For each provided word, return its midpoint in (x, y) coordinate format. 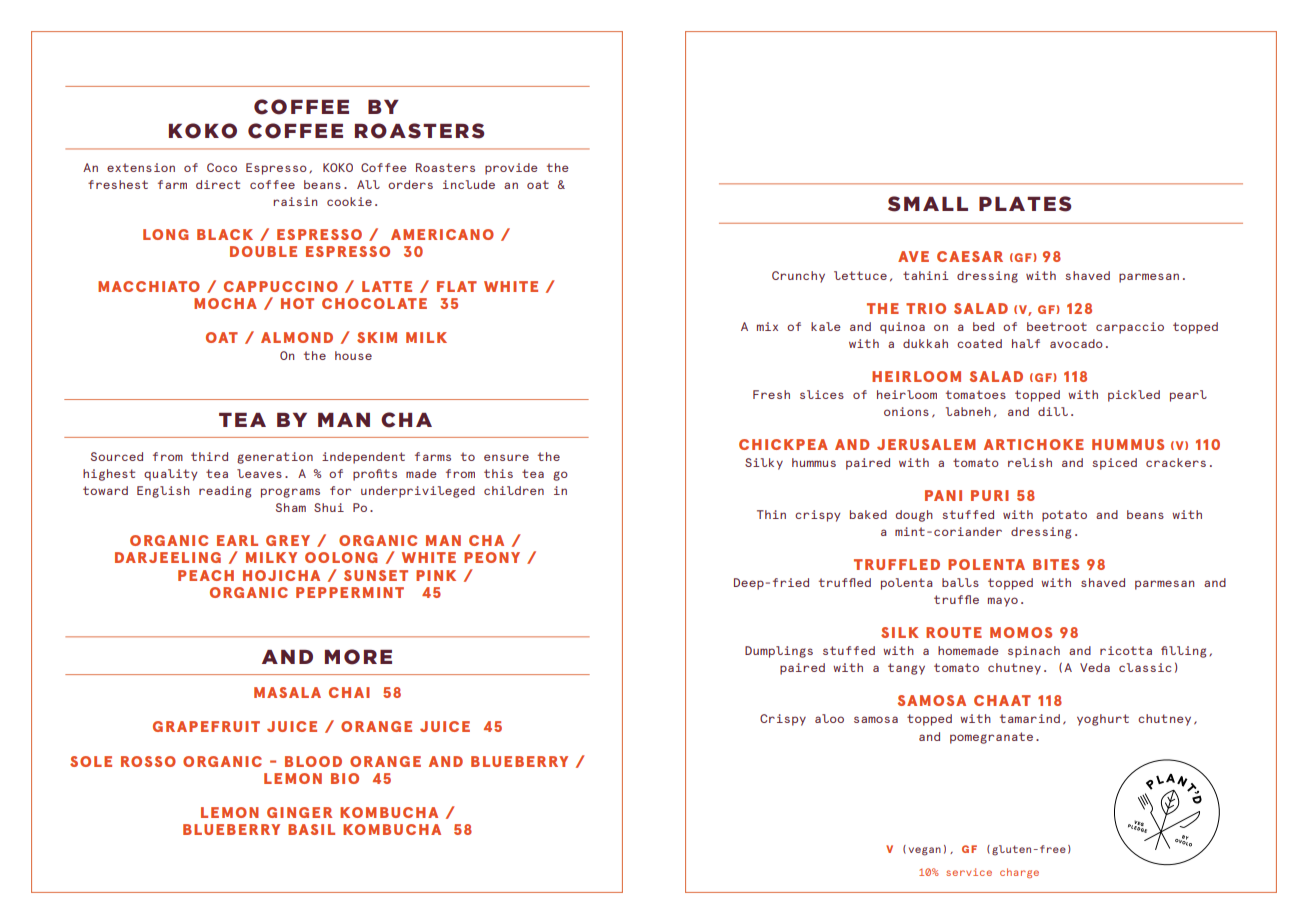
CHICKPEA (783, 444)
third (209, 456)
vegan (925, 851)
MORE (358, 657)
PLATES (1025, 204)
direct (218, 184)
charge (1019, 873)
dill (1053, 411)
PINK (436, 575)
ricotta (1126, 650)
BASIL (311, 829)
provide (511, 169)
